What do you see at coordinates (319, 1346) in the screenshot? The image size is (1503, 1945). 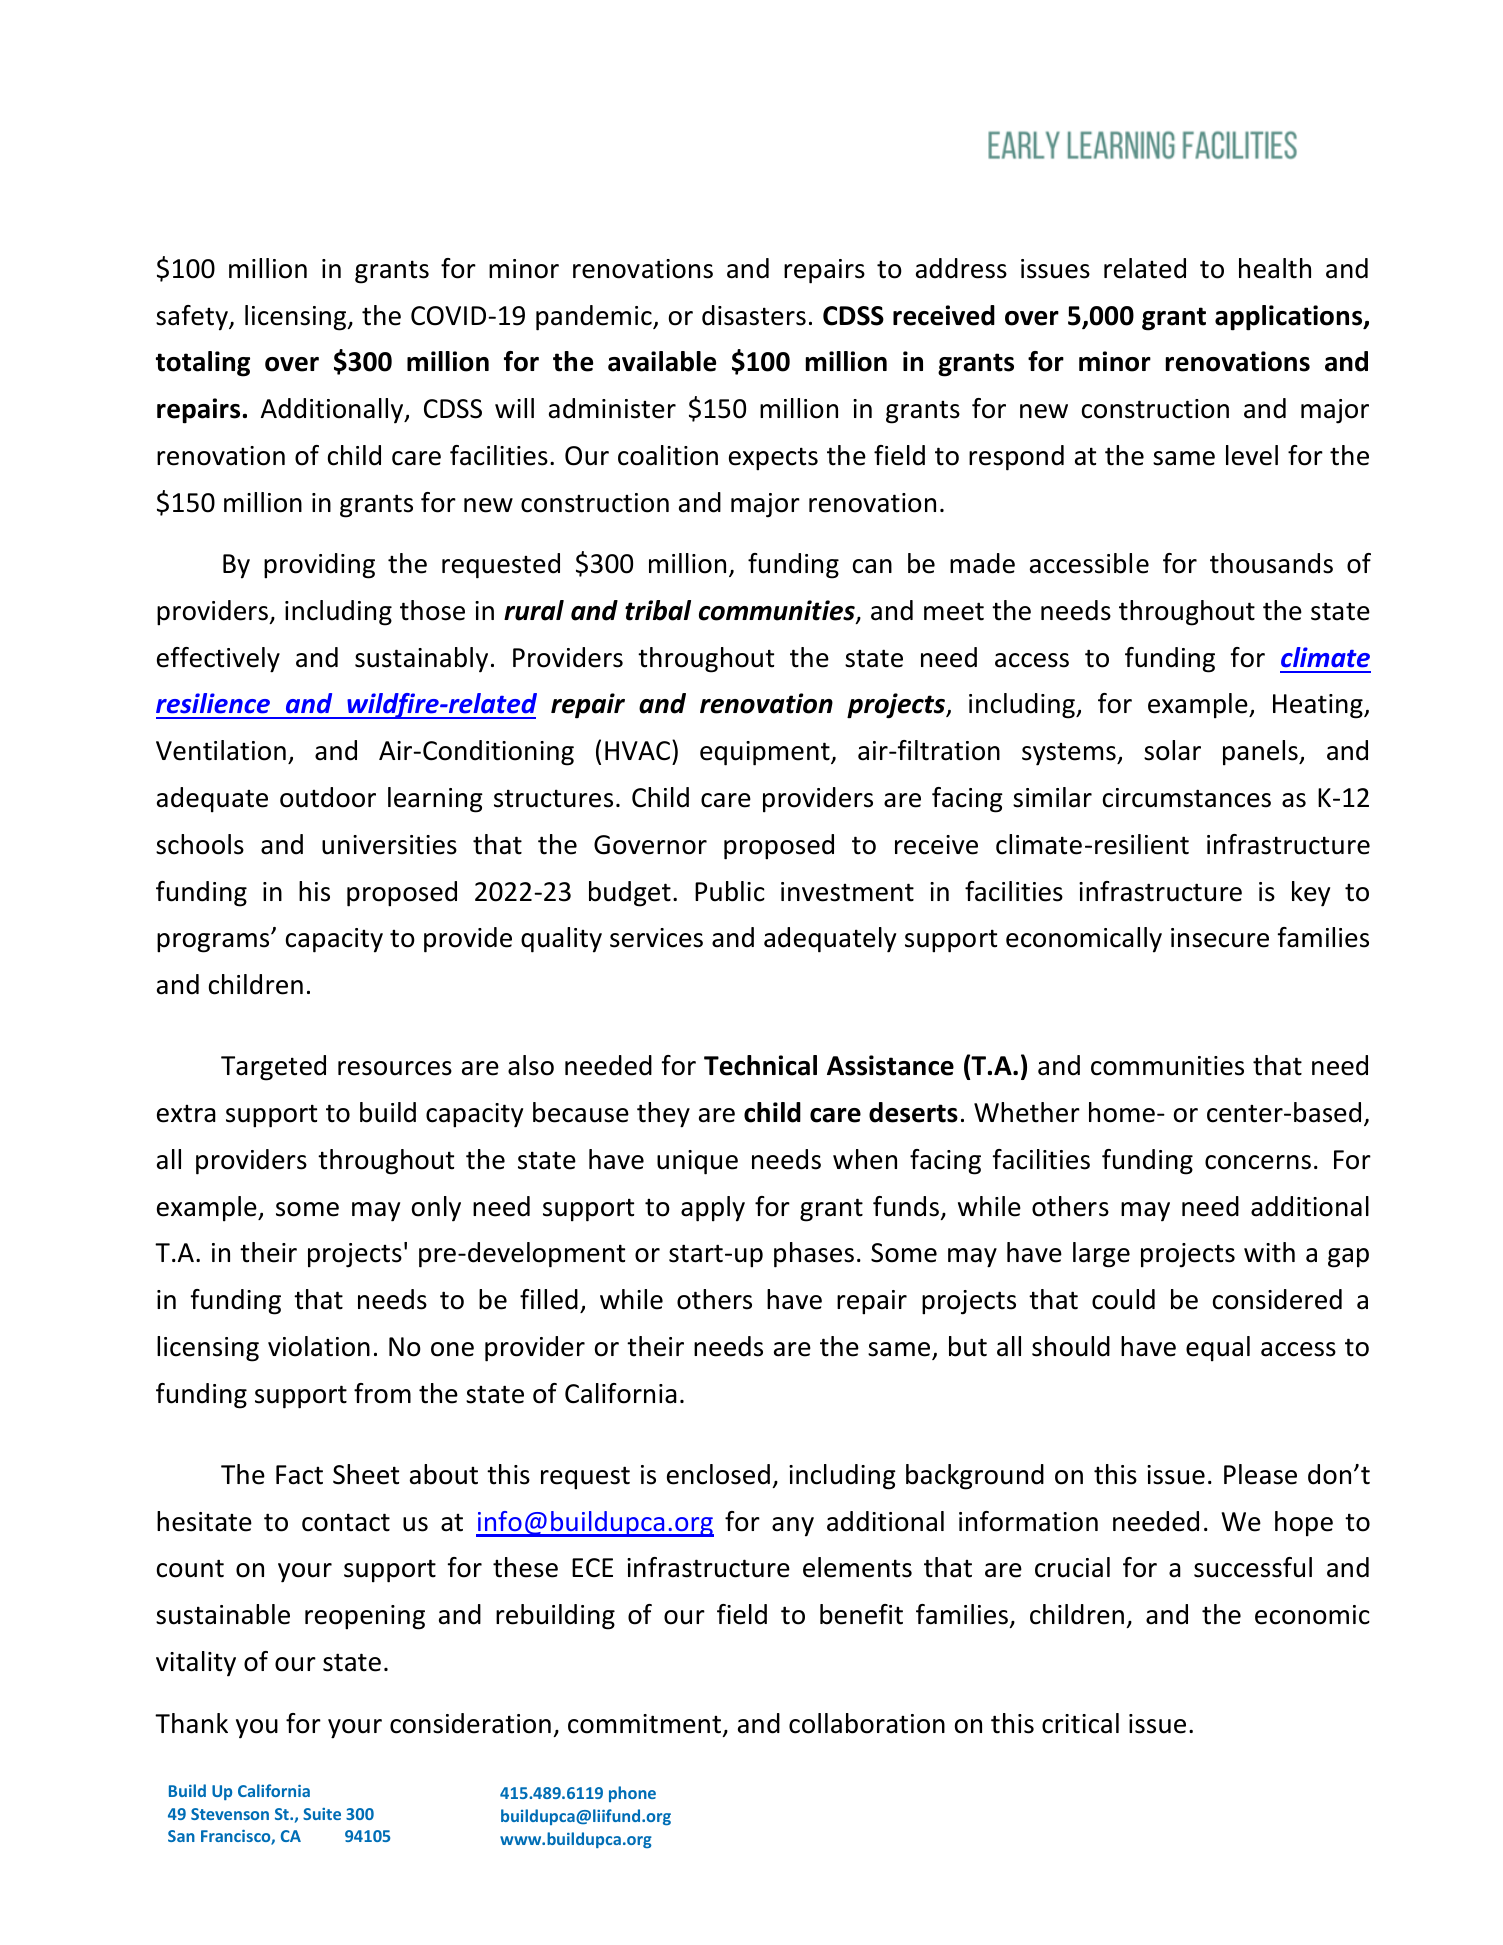 I see `violation` at bounding box center [319, 1346].
